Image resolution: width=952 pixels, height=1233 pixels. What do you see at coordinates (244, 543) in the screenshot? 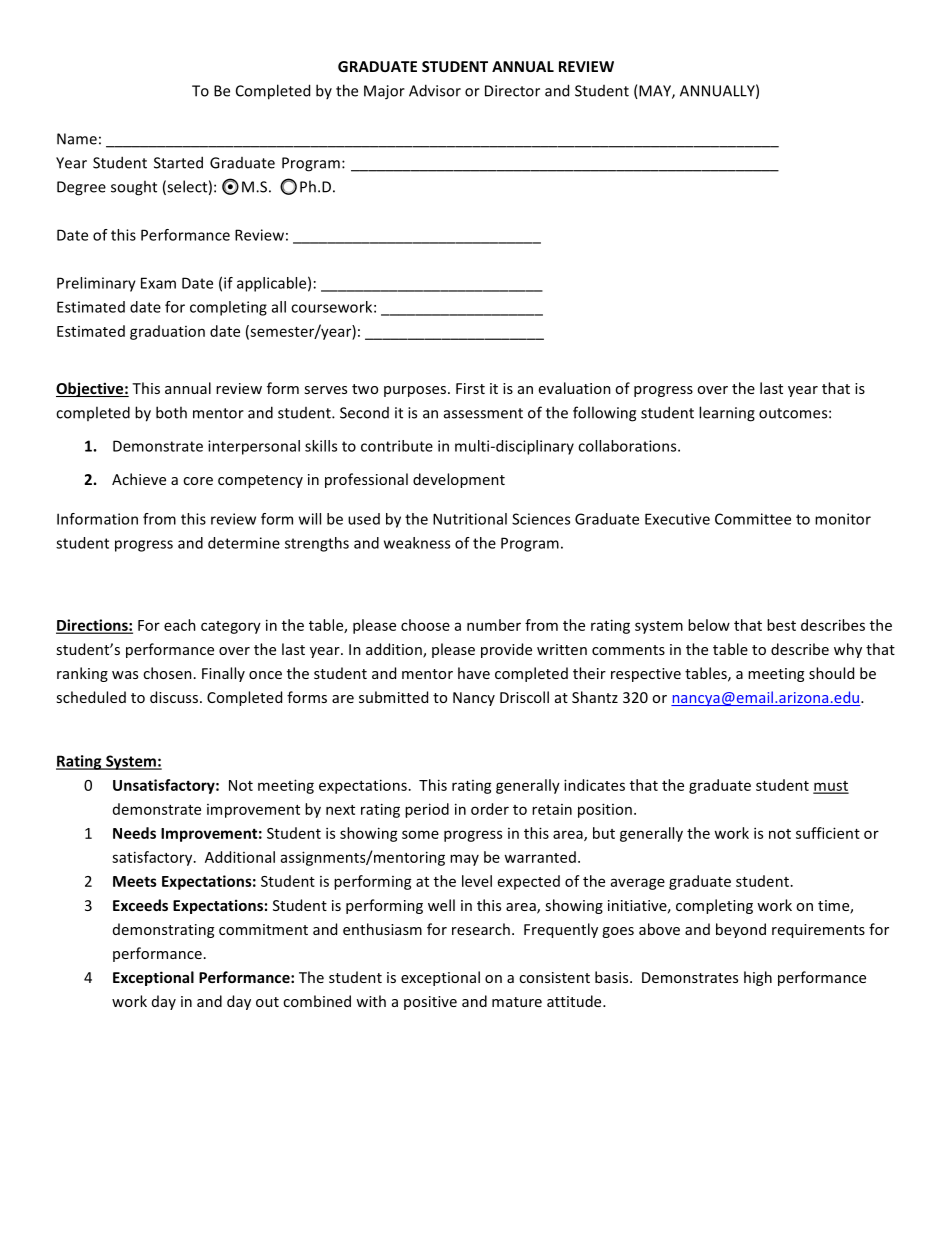
I see `determine` at bounding box center [244, 543].
